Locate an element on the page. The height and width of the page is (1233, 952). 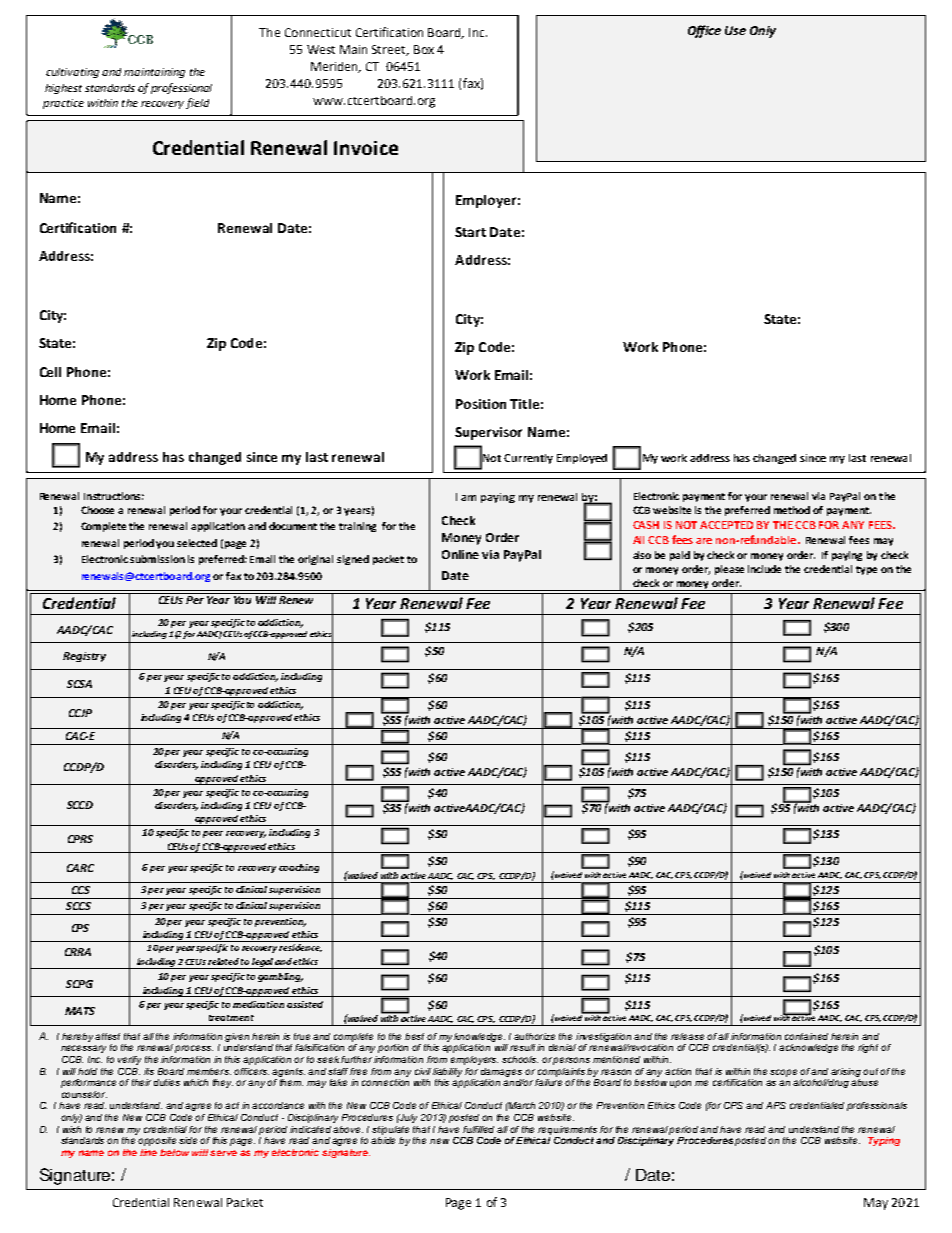
method is located at coordinates (792, 510).
